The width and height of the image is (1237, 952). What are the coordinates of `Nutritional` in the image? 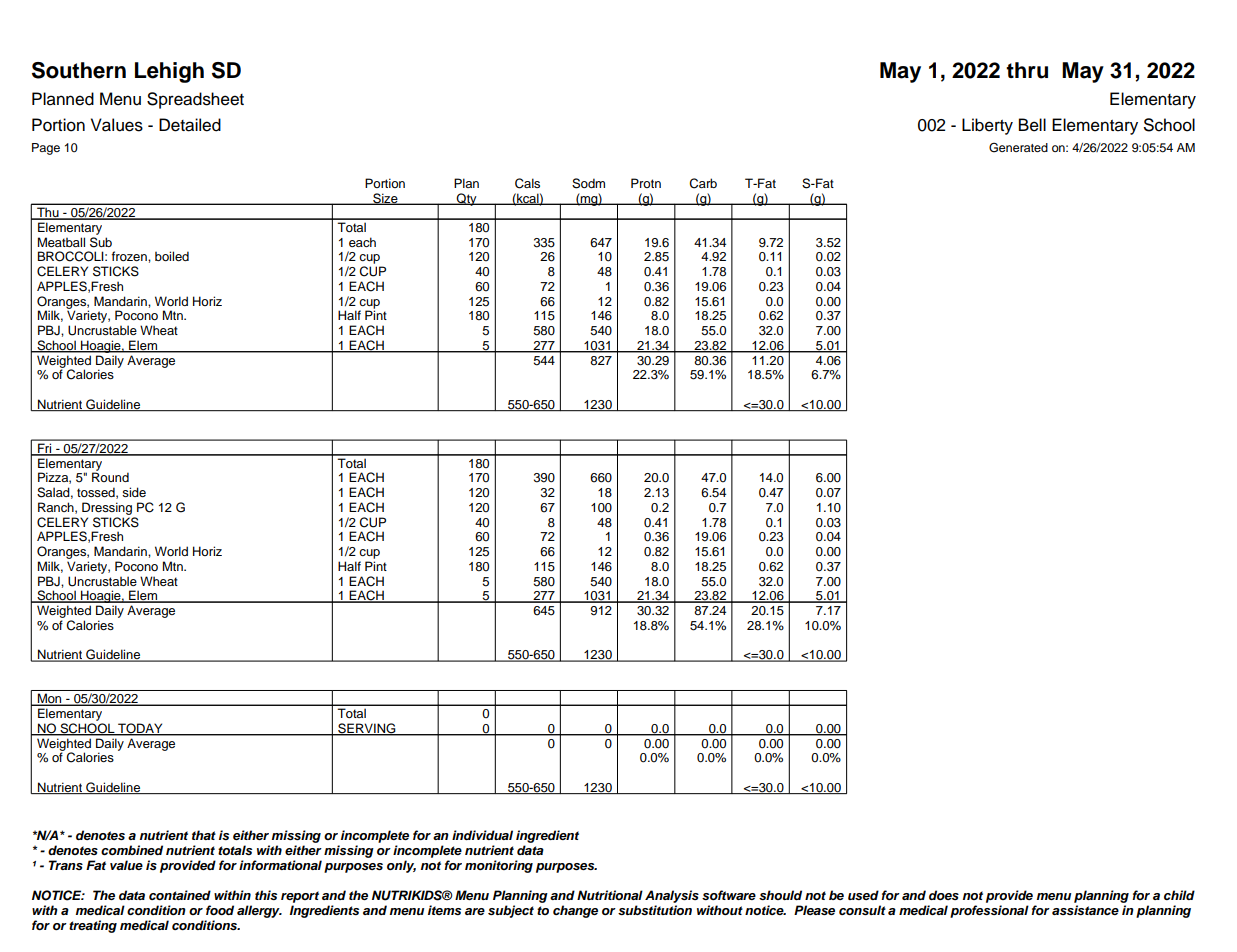 It's located at (610, 895).
